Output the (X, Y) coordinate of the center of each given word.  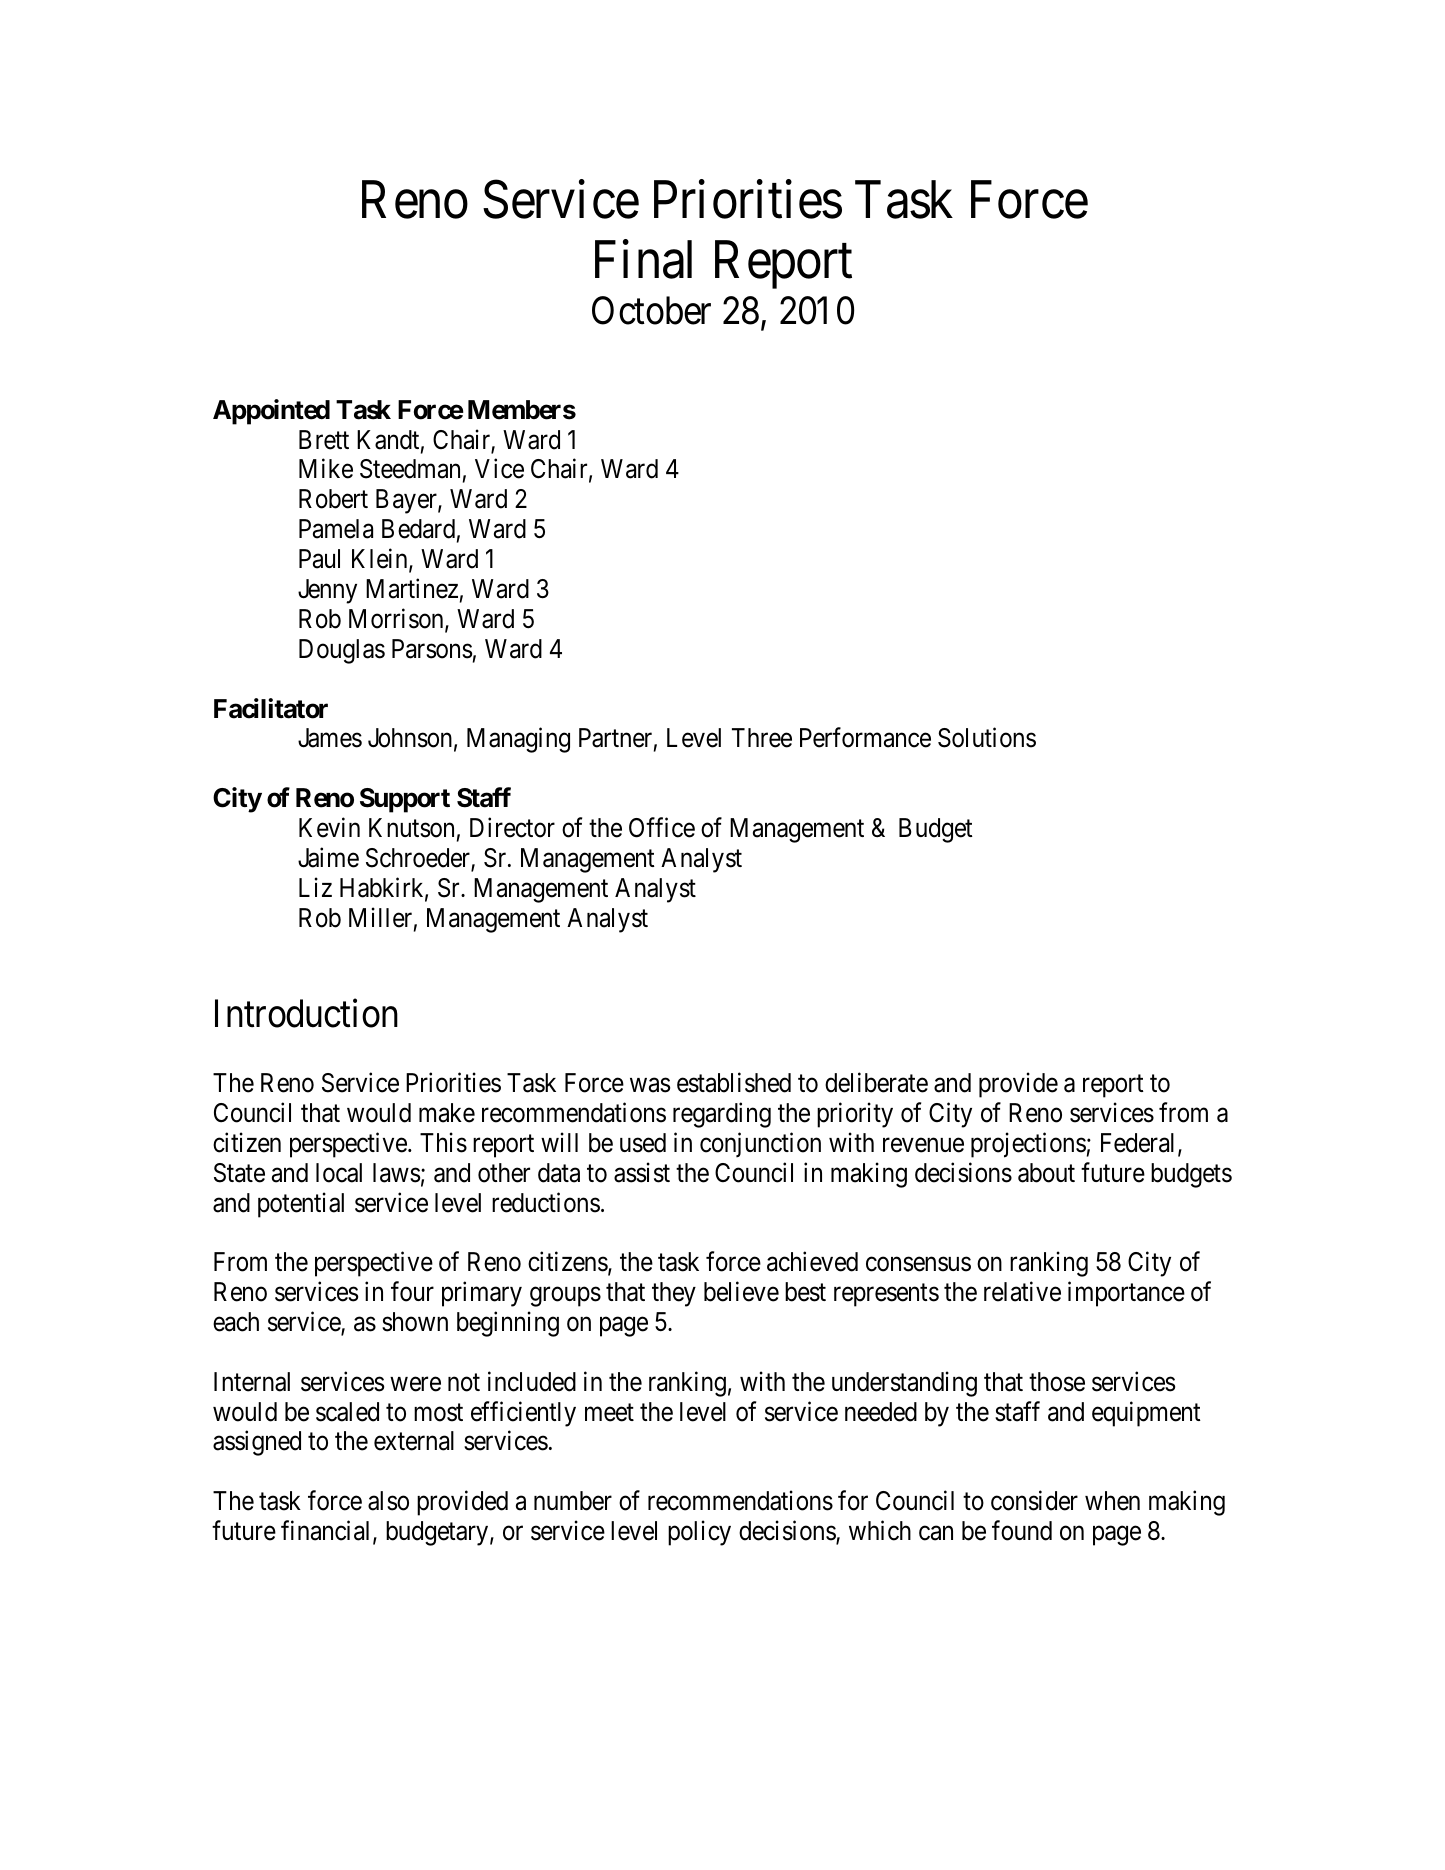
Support (405, 800)
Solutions (987, 738)
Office (662, 827)
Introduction (306, 1013)
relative (1022, 1291)
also (388, 1501)
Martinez (412, 588)
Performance (865, 738)
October (651, 310)
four (412, 1291)
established (734, 1082)
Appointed (271, 412)
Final (643, 259)
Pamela (336, 529)
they (674, 1294)
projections (1028, 1145)
